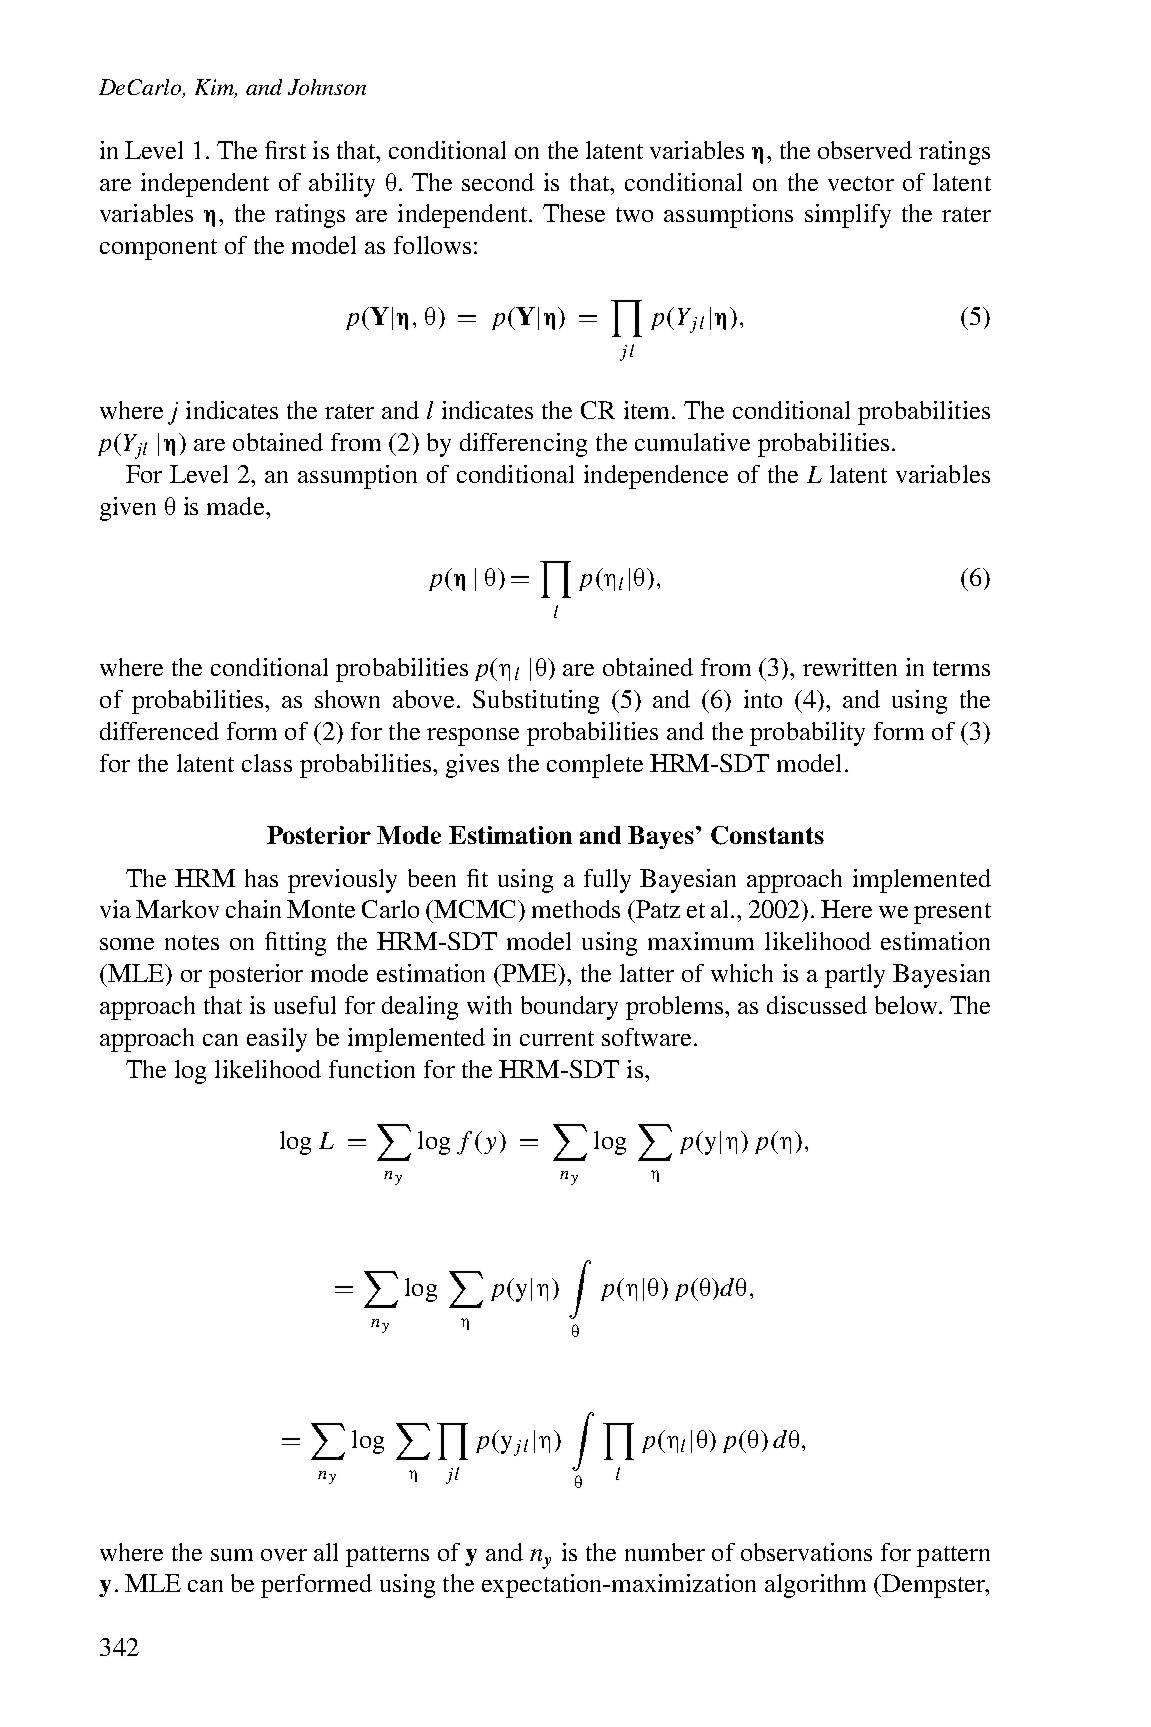  Describe the element at coordinates (850, 667) in the page. I see `rewritten` at that location.
